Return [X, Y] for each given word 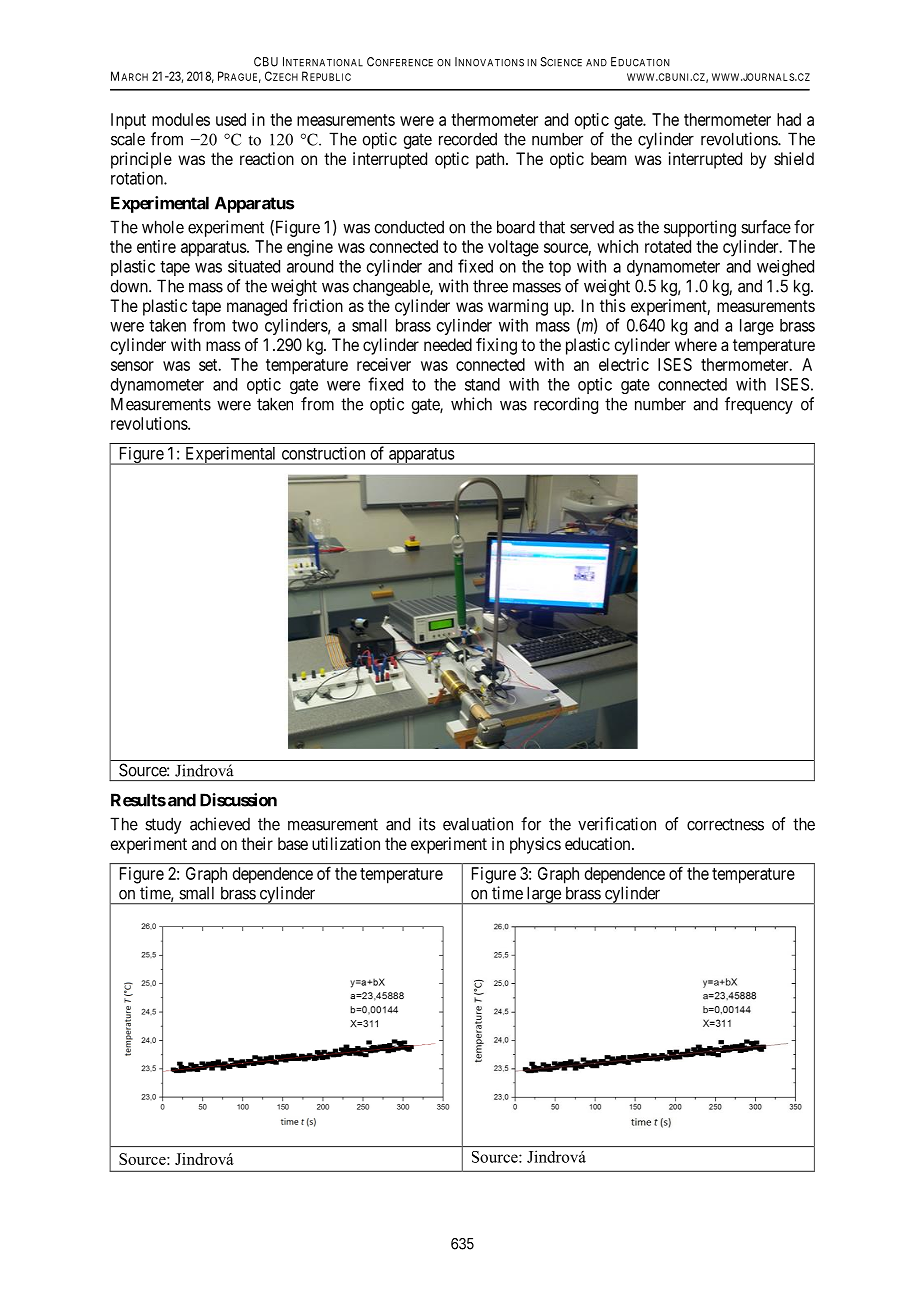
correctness [725, 824]
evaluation [478, 824]
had [789, 119]
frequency [759, 405]
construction [323, 453]
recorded [468, 139]
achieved [220, 824]
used [231, 119]
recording [566, 405]
